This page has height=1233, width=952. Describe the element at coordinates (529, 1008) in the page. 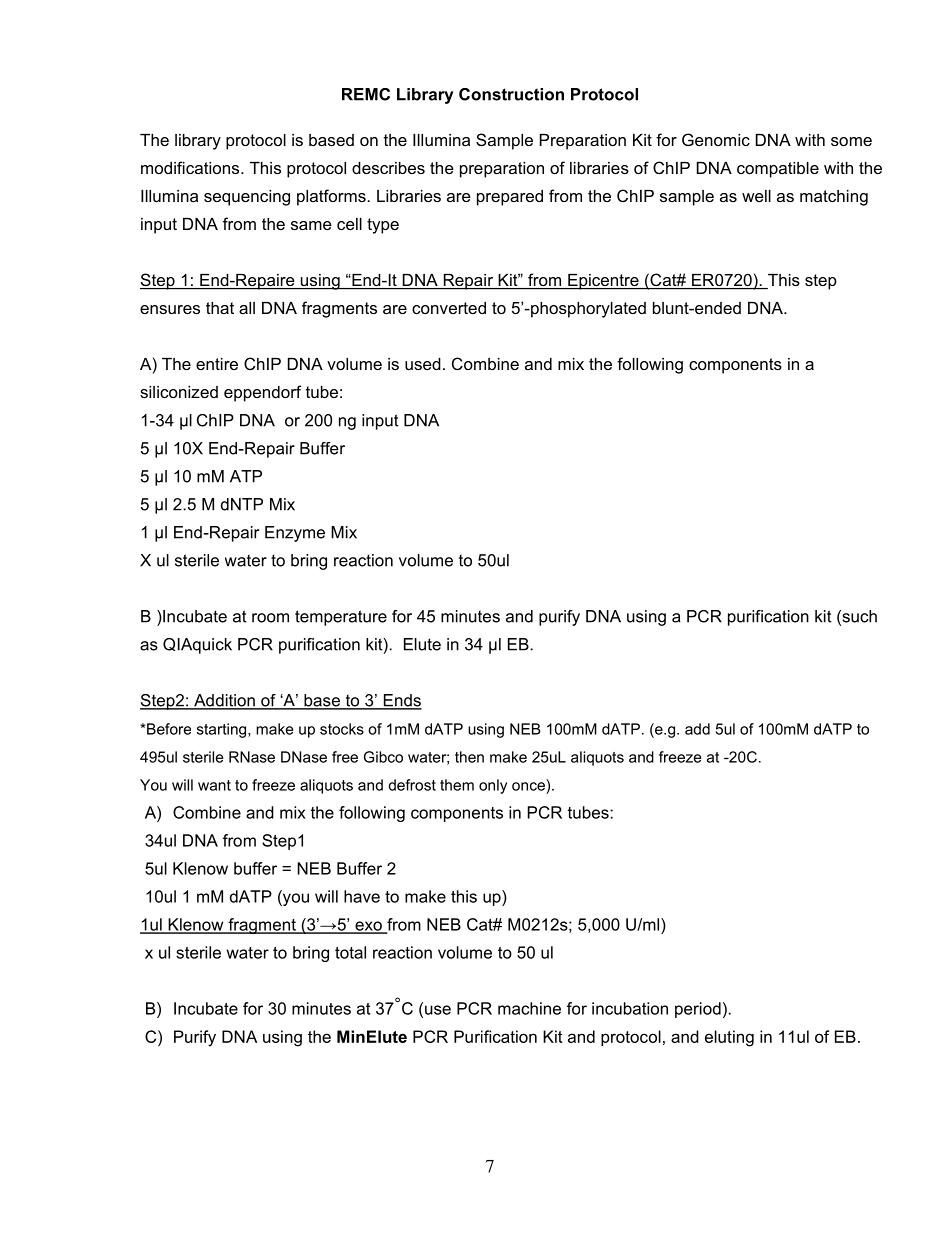

I see `machine` at that location.
